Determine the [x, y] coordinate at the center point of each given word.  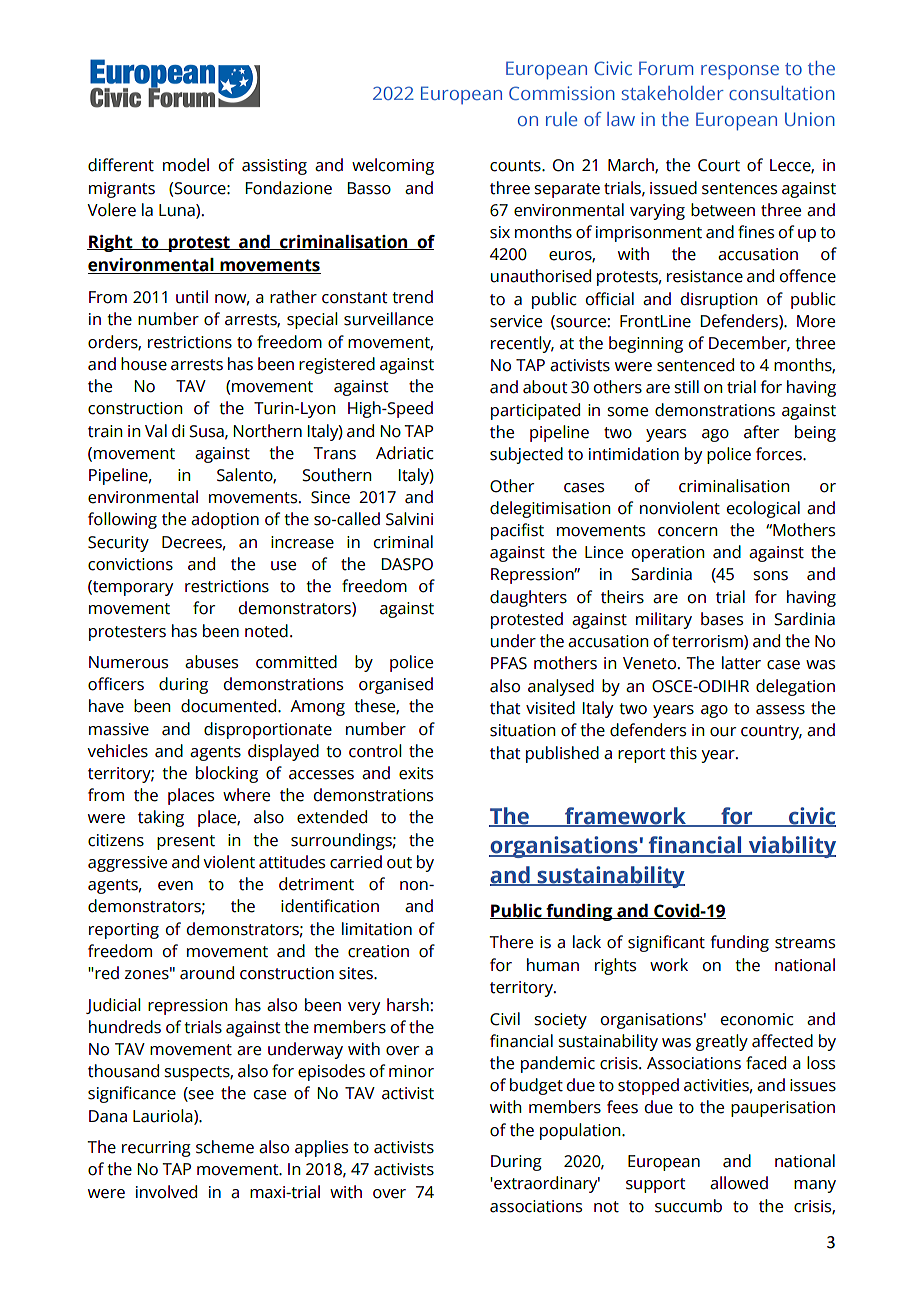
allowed [739, 1183]
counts [516, 166]
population [581, 1131]
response [740, 72]
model [186, 165]
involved [166, 1192]
